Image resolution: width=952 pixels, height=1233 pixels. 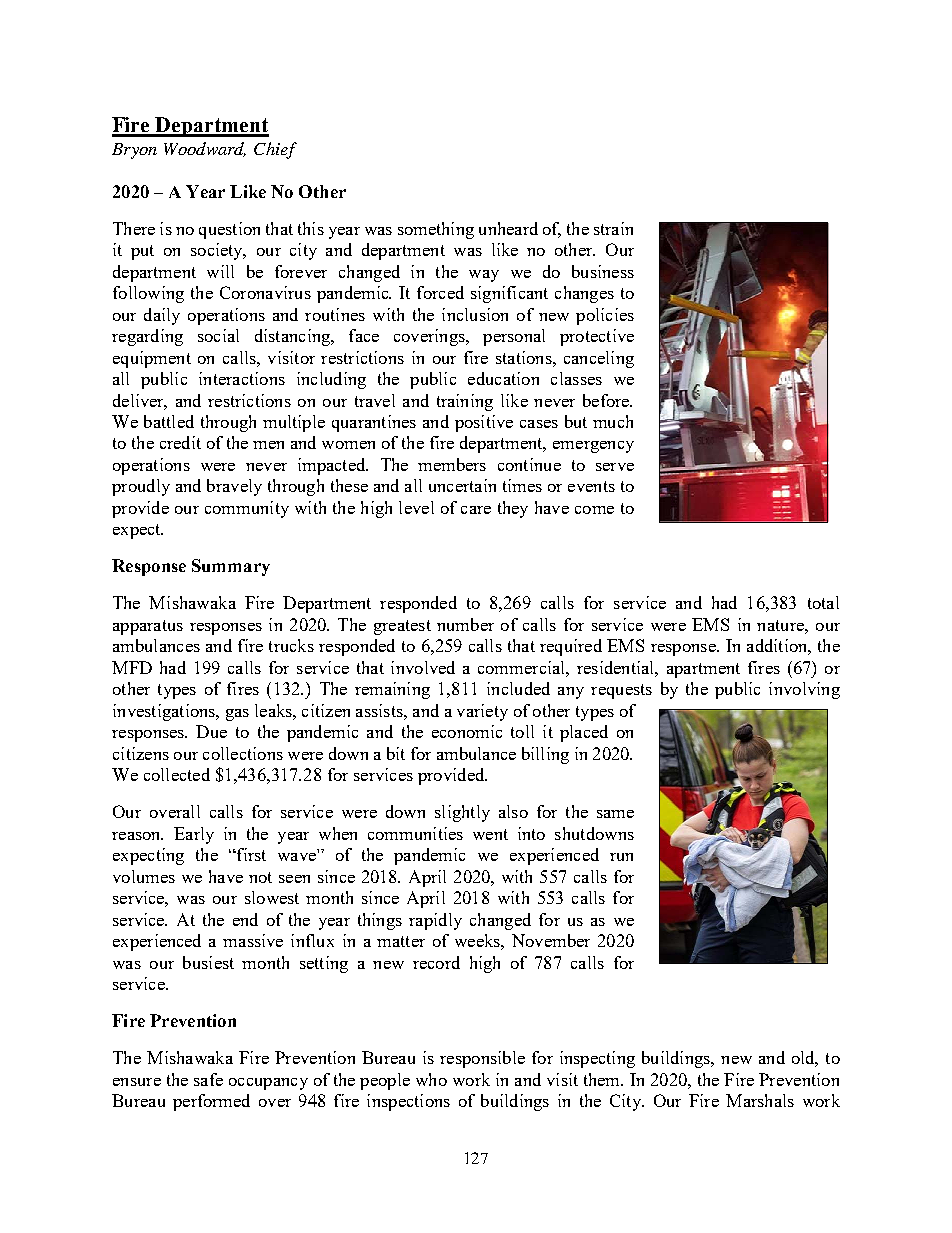 What do you see at coordinates (613, 228) in the image?
I see `strain` at bounding box center [613, 228].
